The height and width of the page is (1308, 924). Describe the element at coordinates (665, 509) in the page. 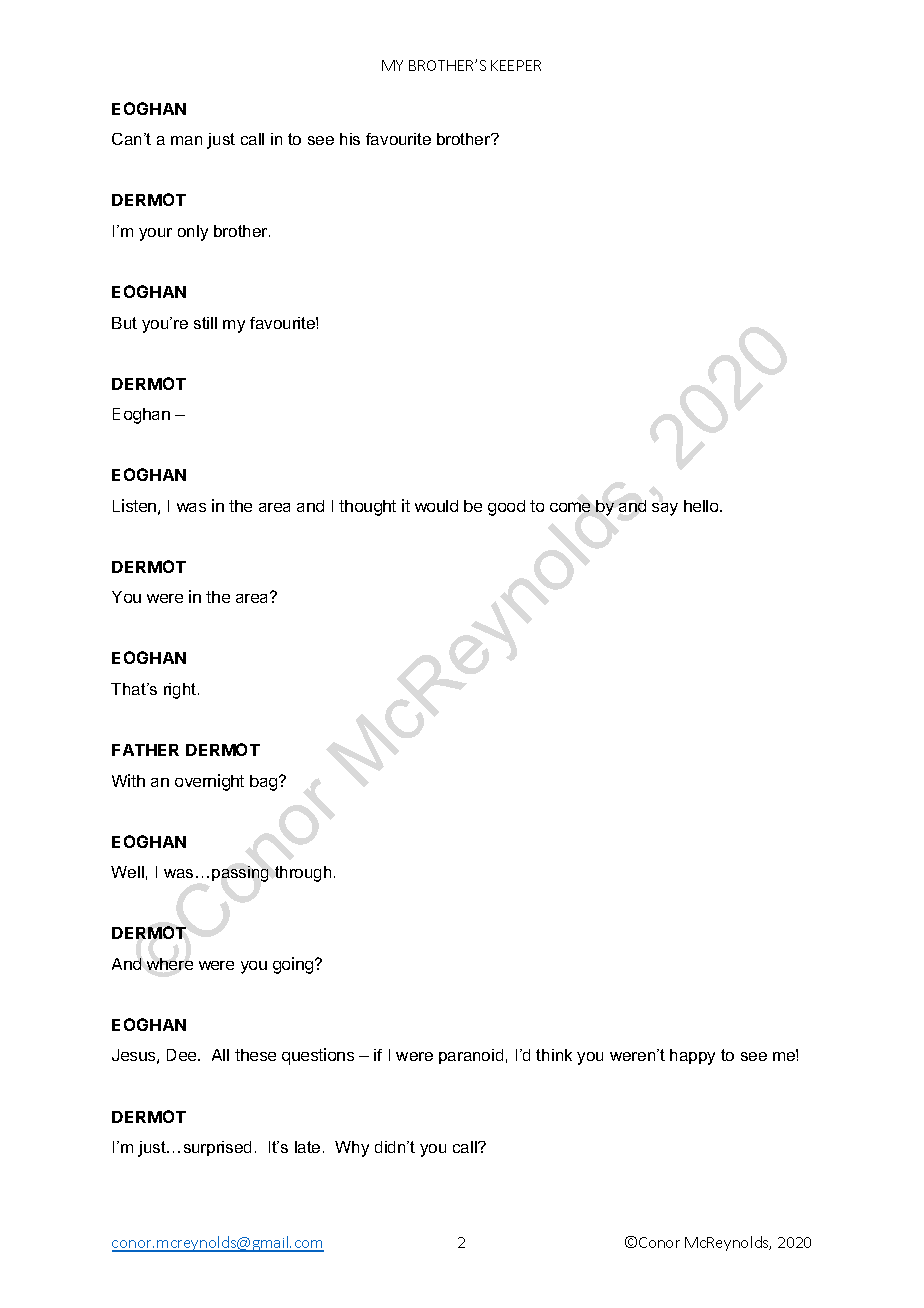

I see `say` at that location.
